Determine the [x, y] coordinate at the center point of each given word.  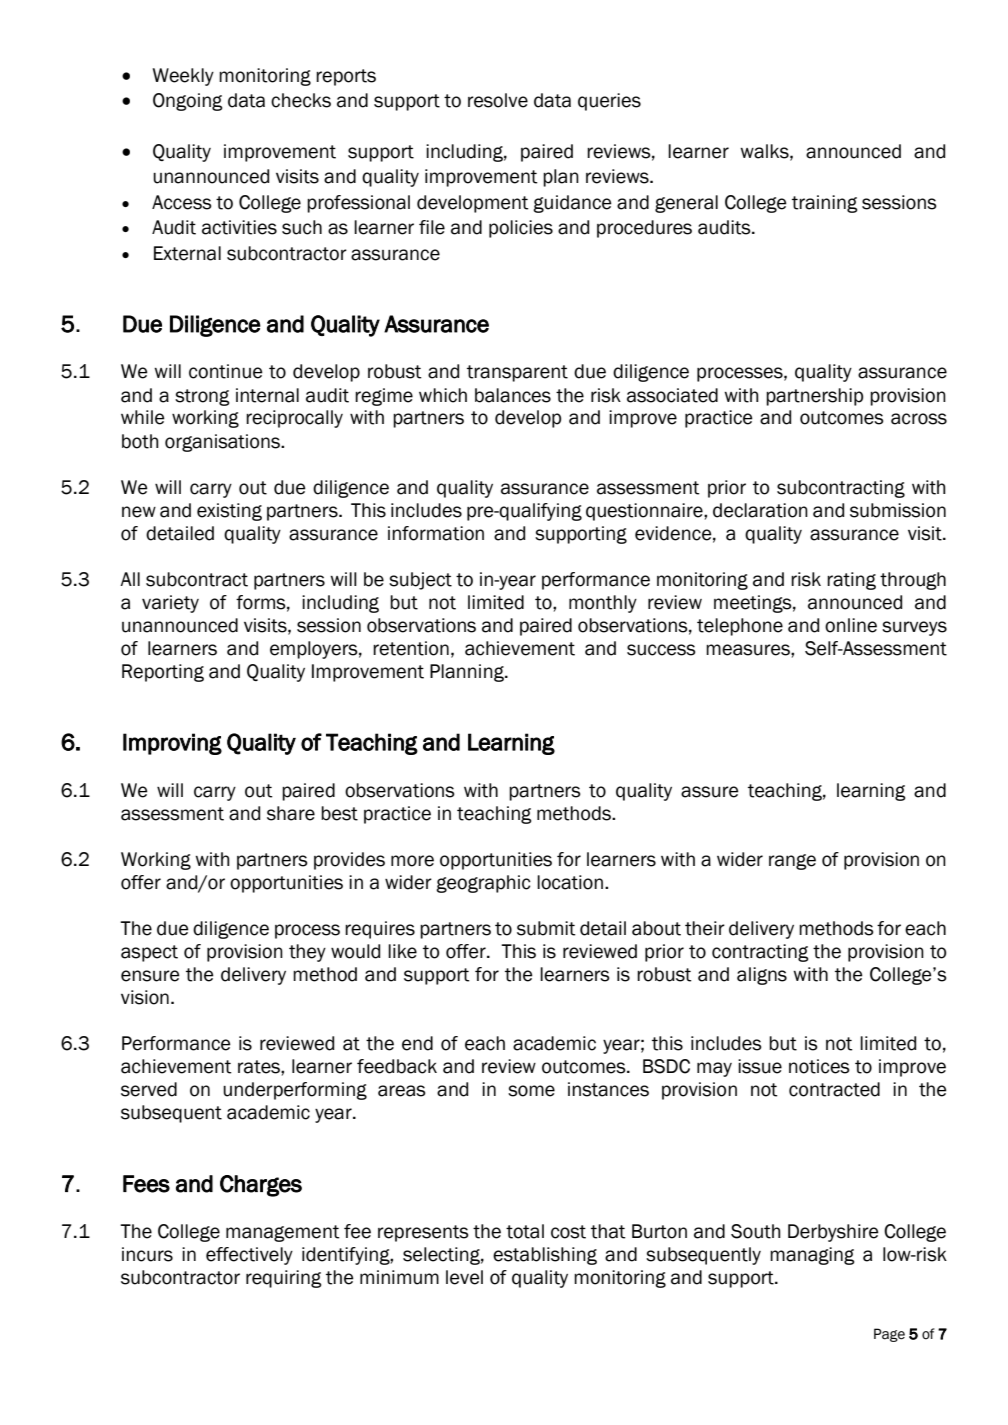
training [825, 204]
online [851, 625]
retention [411, 648]
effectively [249, 1256]
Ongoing [188, 102]
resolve [498, 100]
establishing [545, 1256]
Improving [172, 744]
